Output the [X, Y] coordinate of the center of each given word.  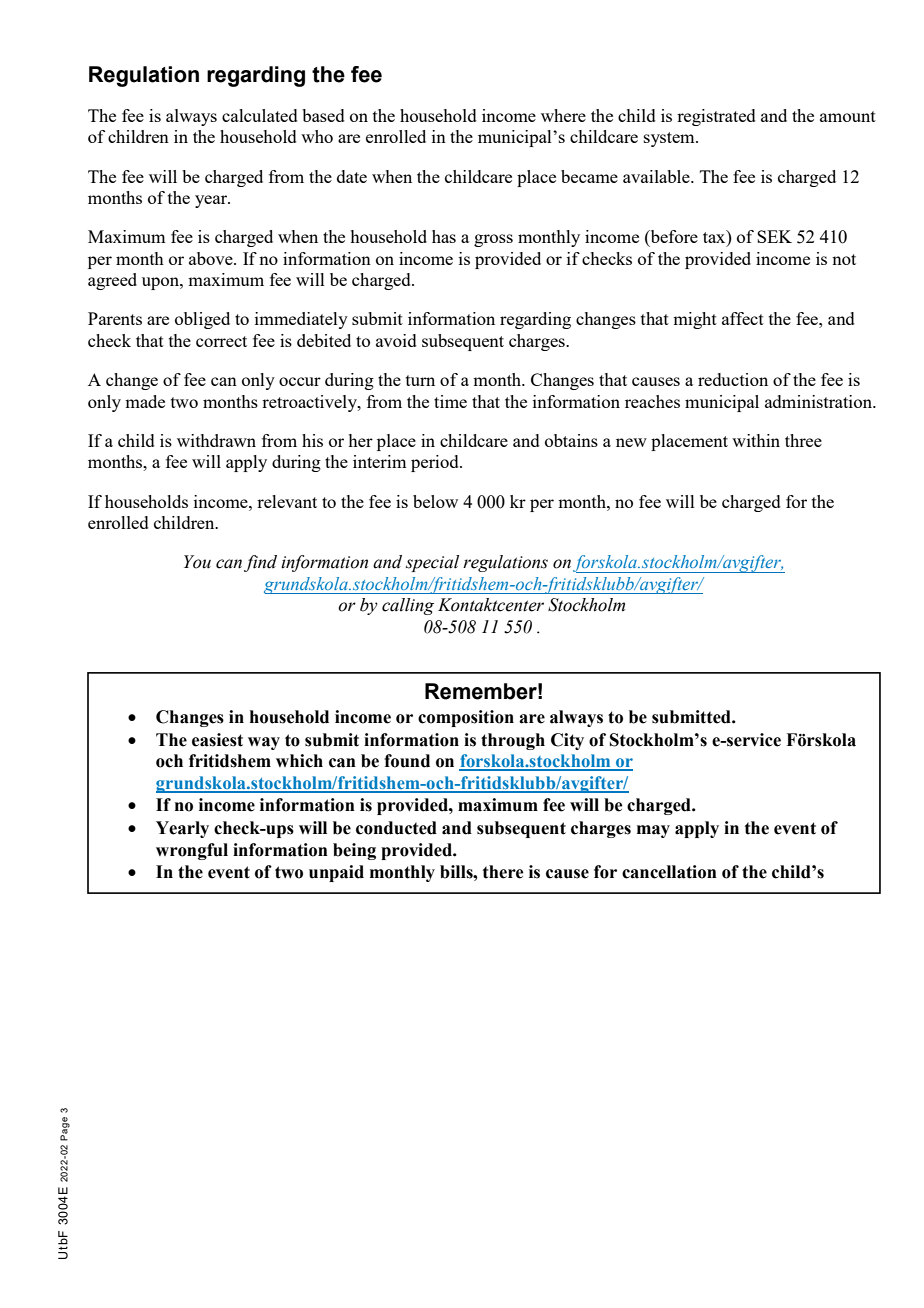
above [212, 258]
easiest [217, 740]
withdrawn [216, 440]
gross [493, 240]
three [803, 440]
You [197, 562]
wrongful [192, 851]
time [450, 401]
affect [743, 318]
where [563, 115]
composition [466, 718]
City [567, 741]
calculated [260, 115]
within [756, 440]
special [432, 563]
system [670, 139]
